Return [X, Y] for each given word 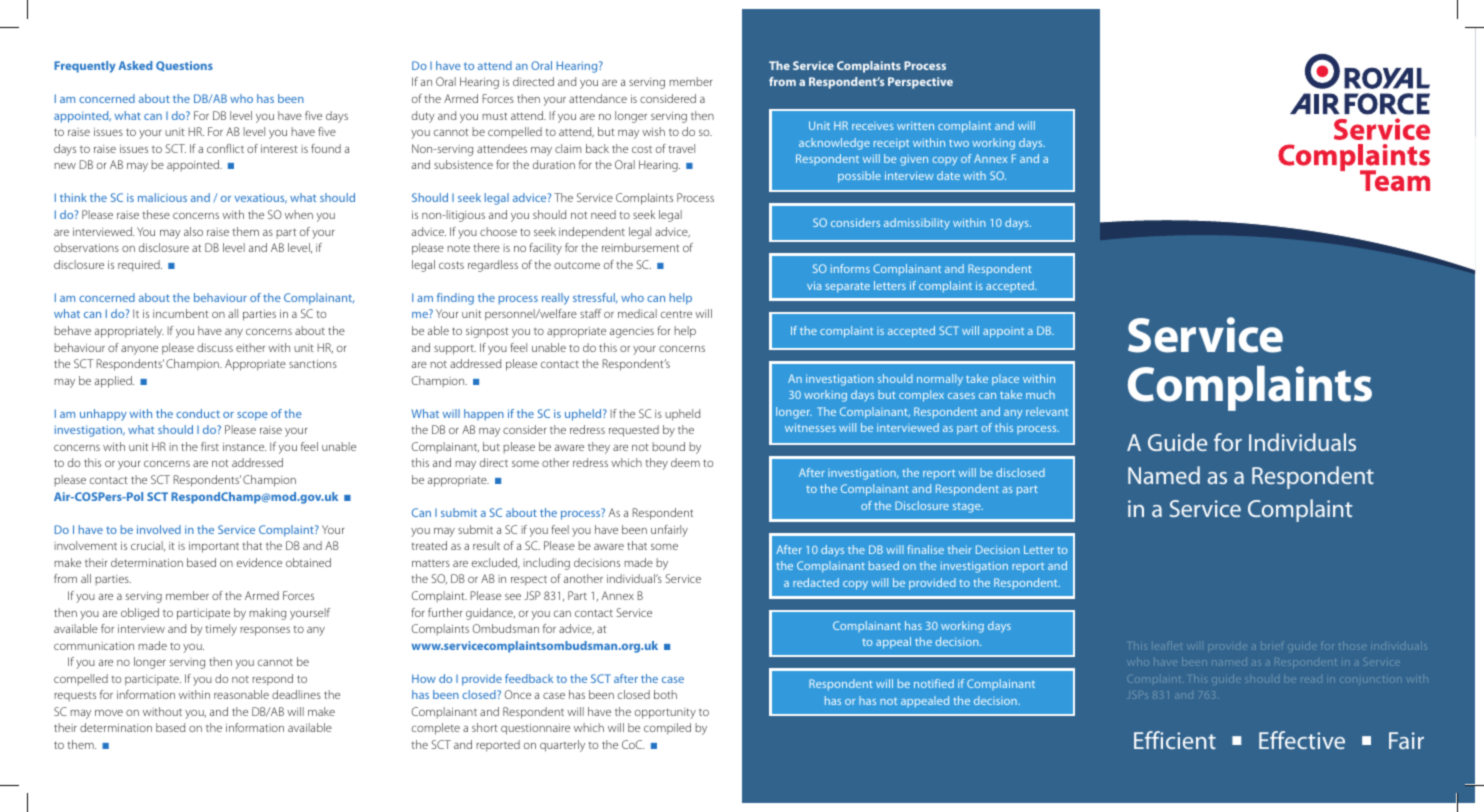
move [109, 713]
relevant [1047, 411]
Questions [184, 66]
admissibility [917, 224]
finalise [925, 549]
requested [634, 431]
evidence [259, 562]
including [547, 564]
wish [653, 131]
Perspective [920, 83]
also [193, 231]
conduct [198, 413]
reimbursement [640, 247]
